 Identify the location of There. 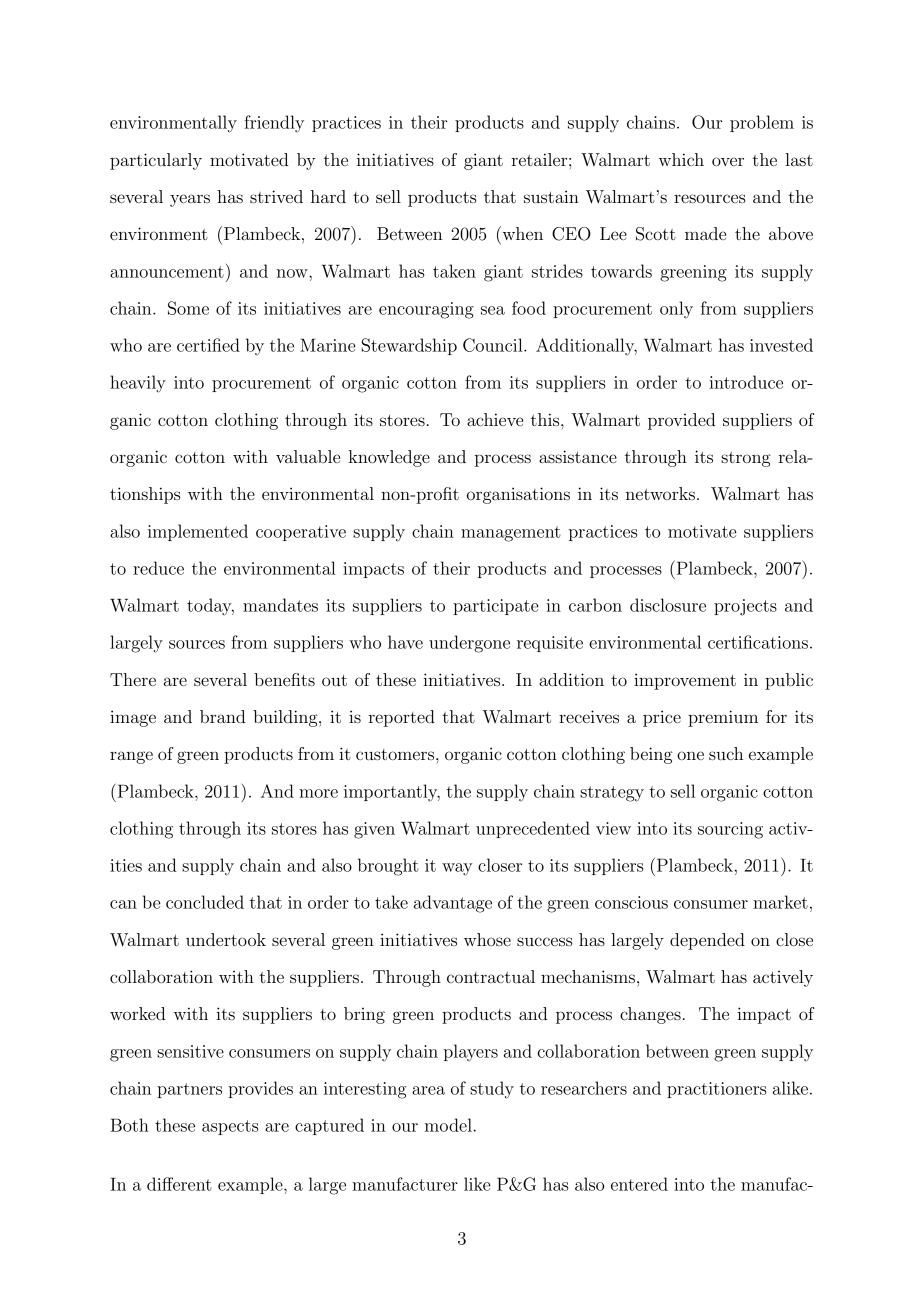
(133, 679).
